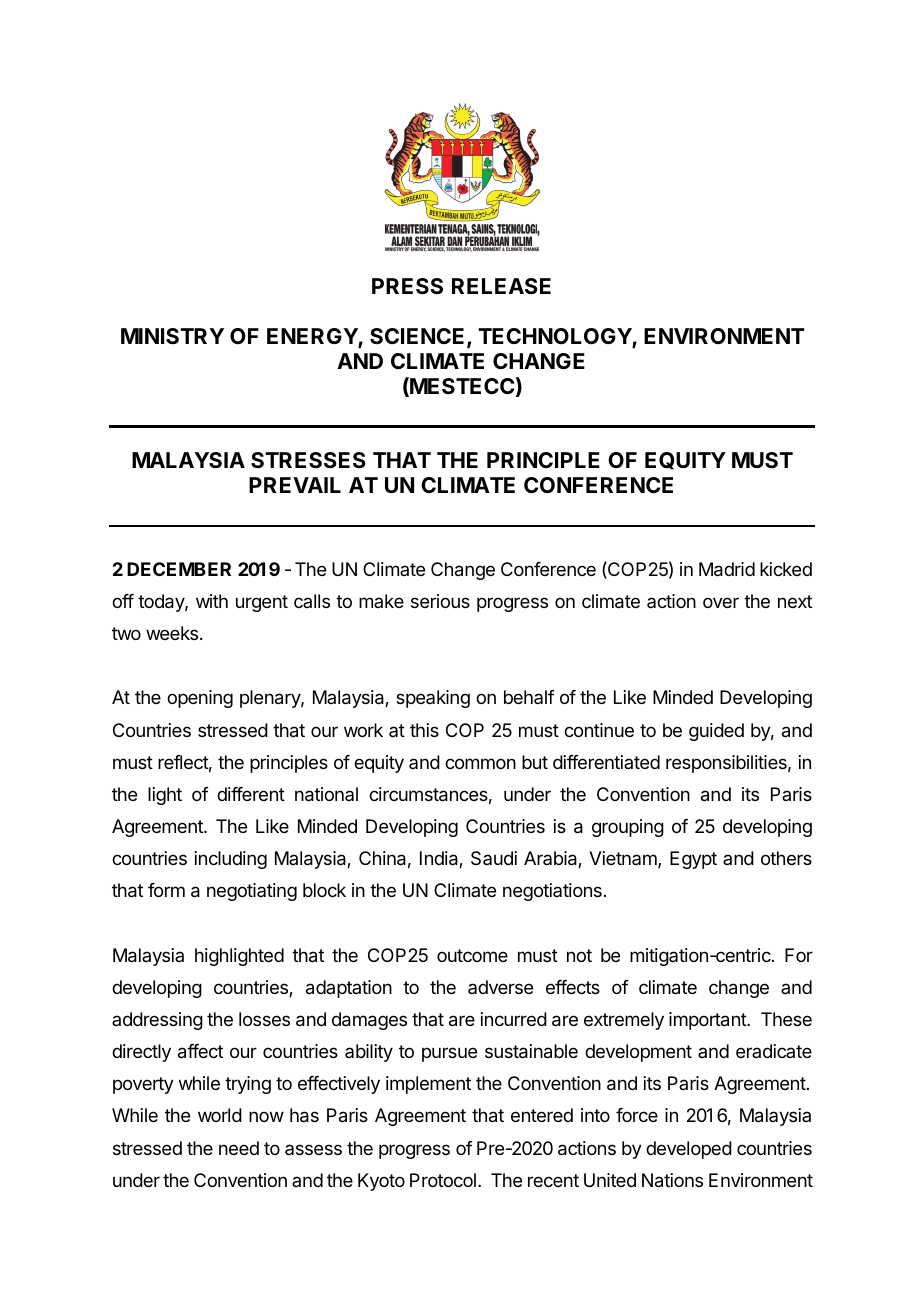 This screenshot has height=1308, width=924. What do you see at coordinates (716, 732) in the screenshot?
I see `guided` at bounding box center [716, 732].
